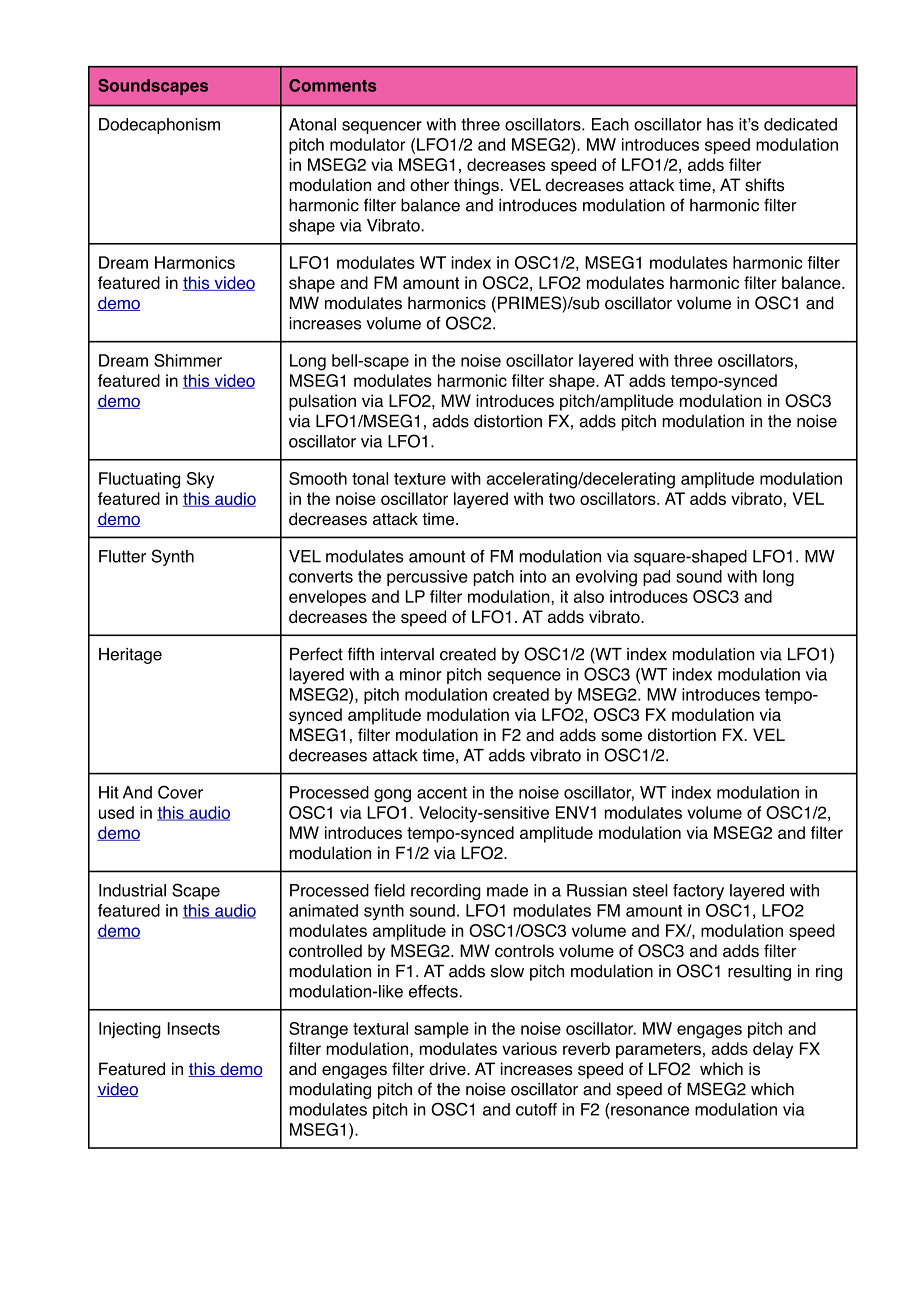 Image resolution: width=924 pixels, height=1308 pixels. What do you see at coordinates (421, 674) in the image?
I see `minor` at bounding box center [421, 674].
